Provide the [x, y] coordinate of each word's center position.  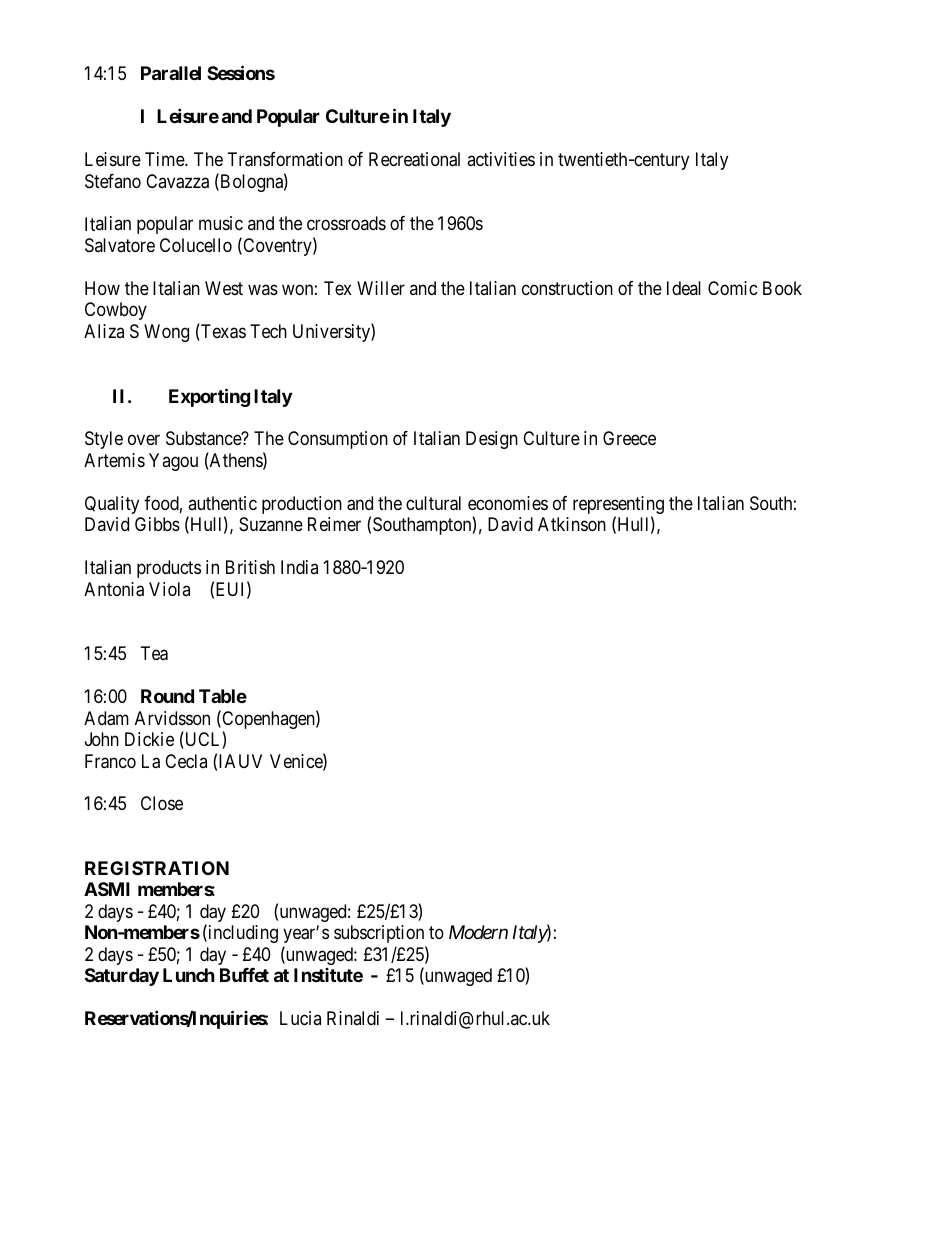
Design [492, 440]
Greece [629, 438]
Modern [478, 932]
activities [501, 159]
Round [167, 696]
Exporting [209, 397]
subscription [379, 934]
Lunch [189, 975]
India [299, 567]
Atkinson [572, 524]
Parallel [171, 73]
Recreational [414, 159]
